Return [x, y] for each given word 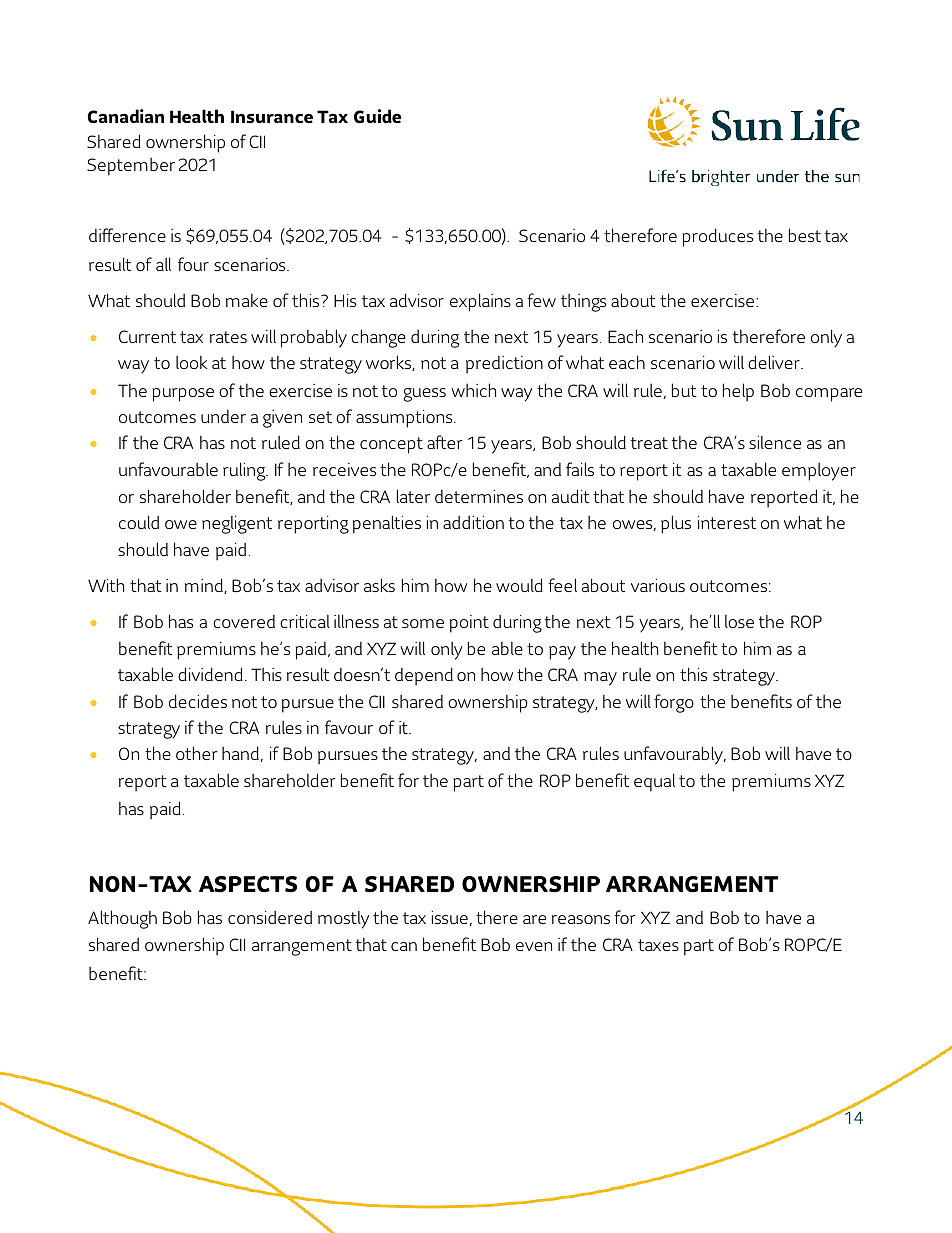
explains [480, 302]
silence [775, 442]
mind [205, 586]
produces [717, 237]
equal [654, 782]
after [445, 442]
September [131, 166]
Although [122, 919]
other [197, 753]
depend [424, 676]
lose [739, 621]
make [247, 300]
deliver [775, 362]
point [469, 624]
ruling [245, 471]
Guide [377, 116]
